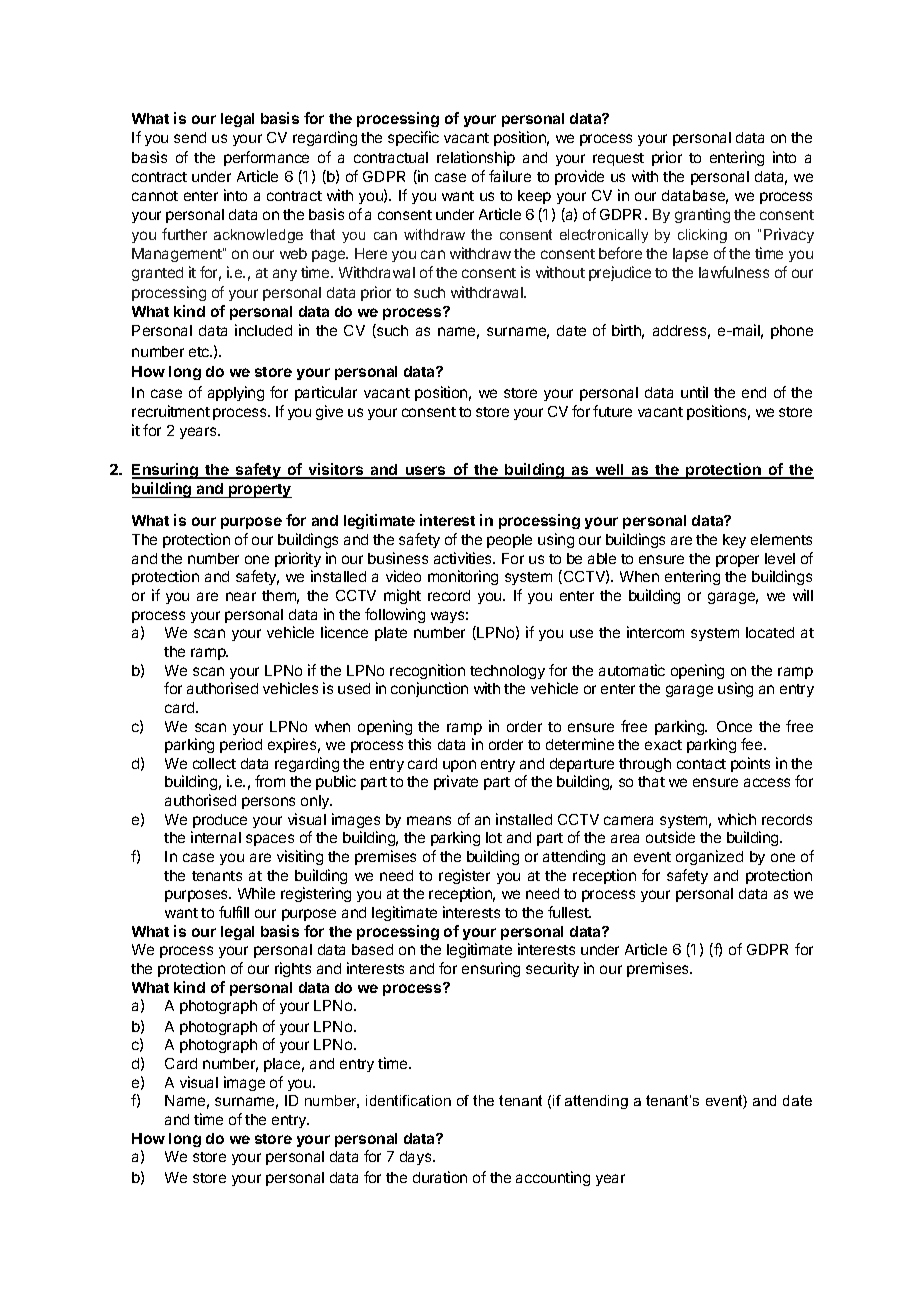  What do you see at coordinates (553, 1178) in the screenshot?
I see `accounting` at bounding box center [553, 1178].
